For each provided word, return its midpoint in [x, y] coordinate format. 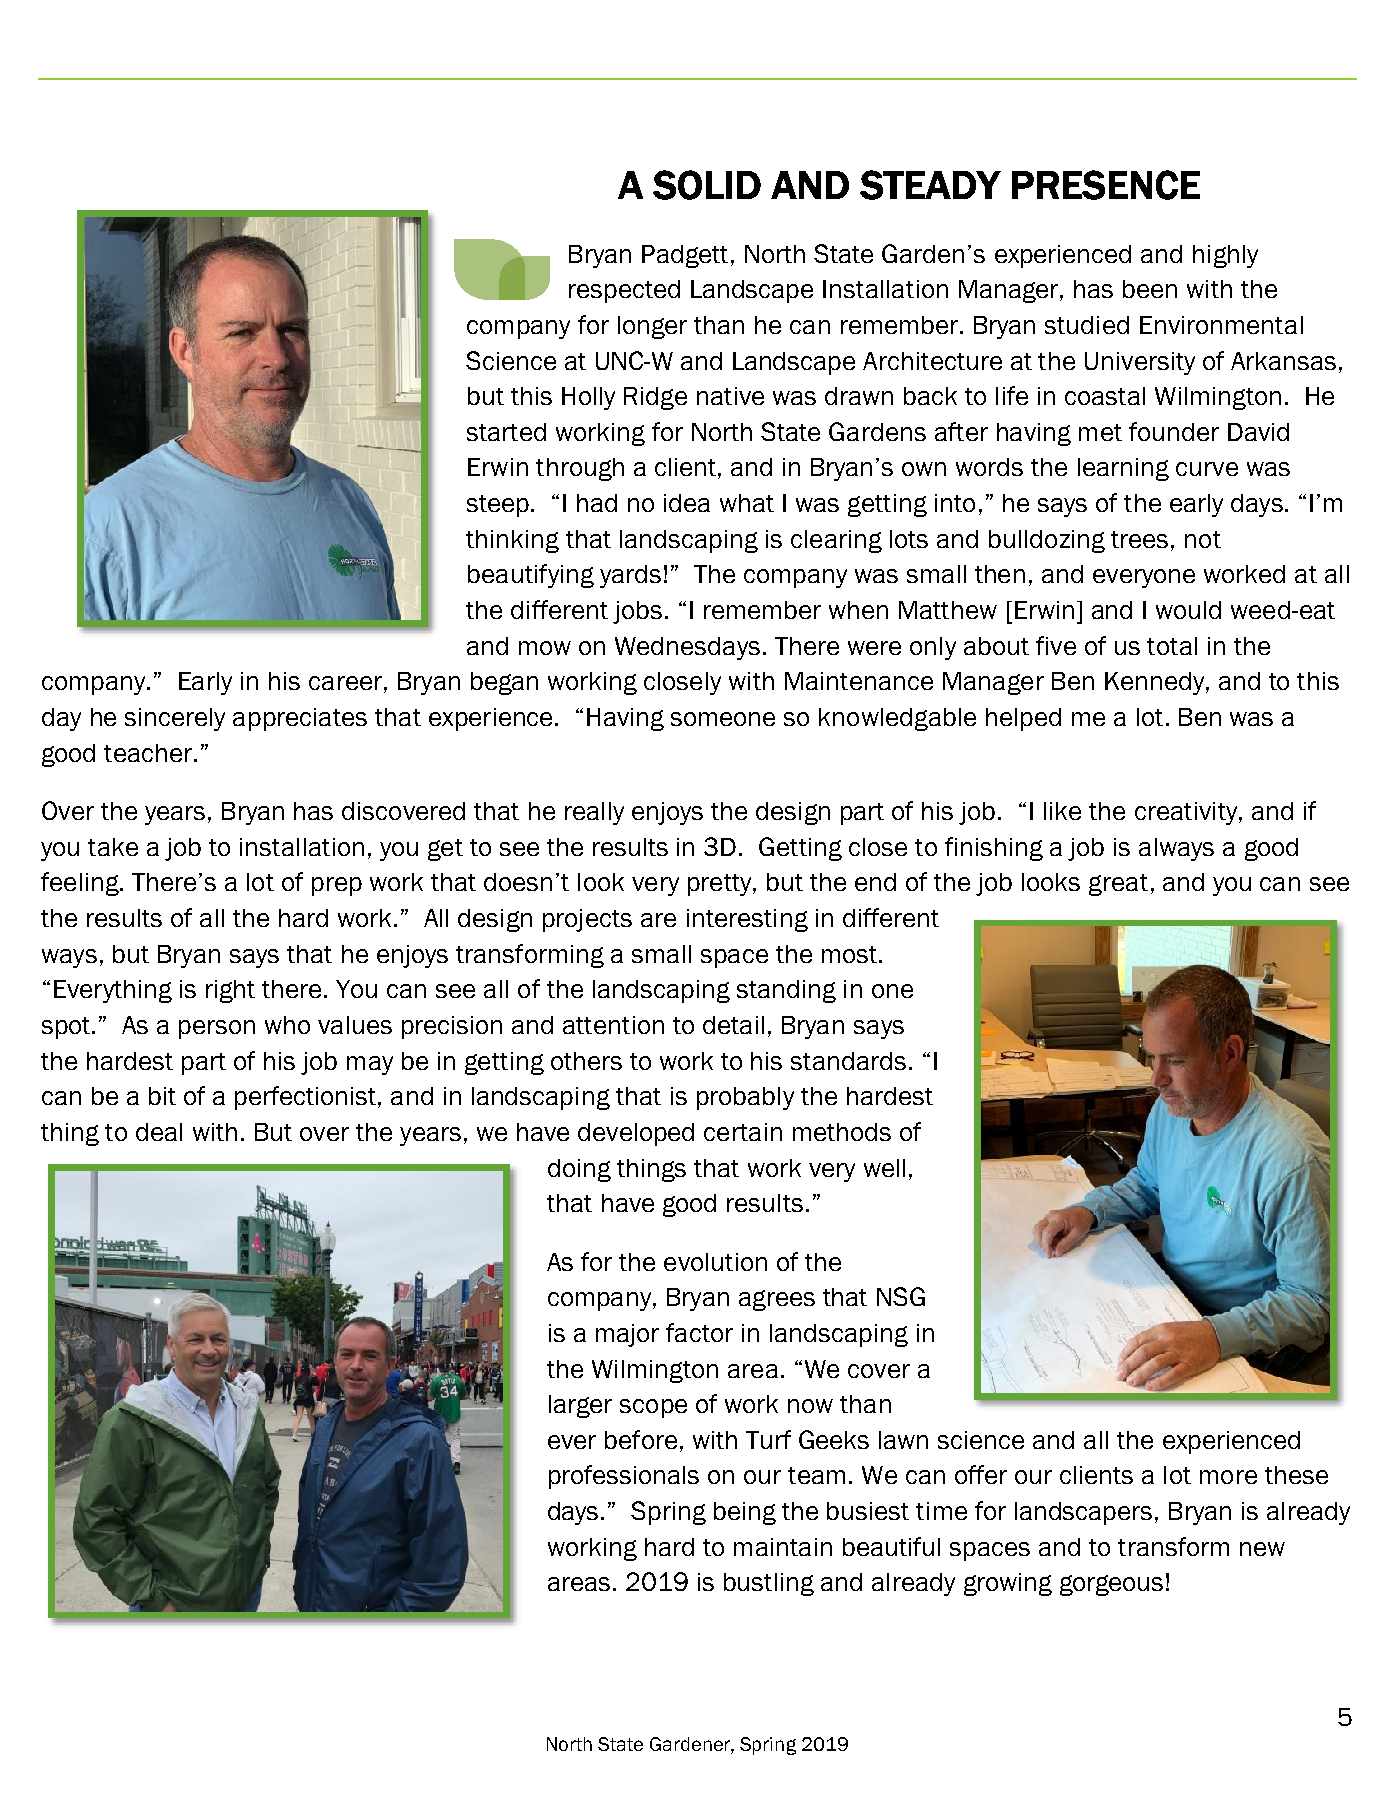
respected [624, 291]
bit [162, 1096]
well [884, 1168]
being [745, 1513]
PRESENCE [1106, 185]
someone [723, 719]
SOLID [707, 185]
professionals [624, 1477]
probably [745, 1098]
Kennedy [1156, 683]
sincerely [175, 719]
